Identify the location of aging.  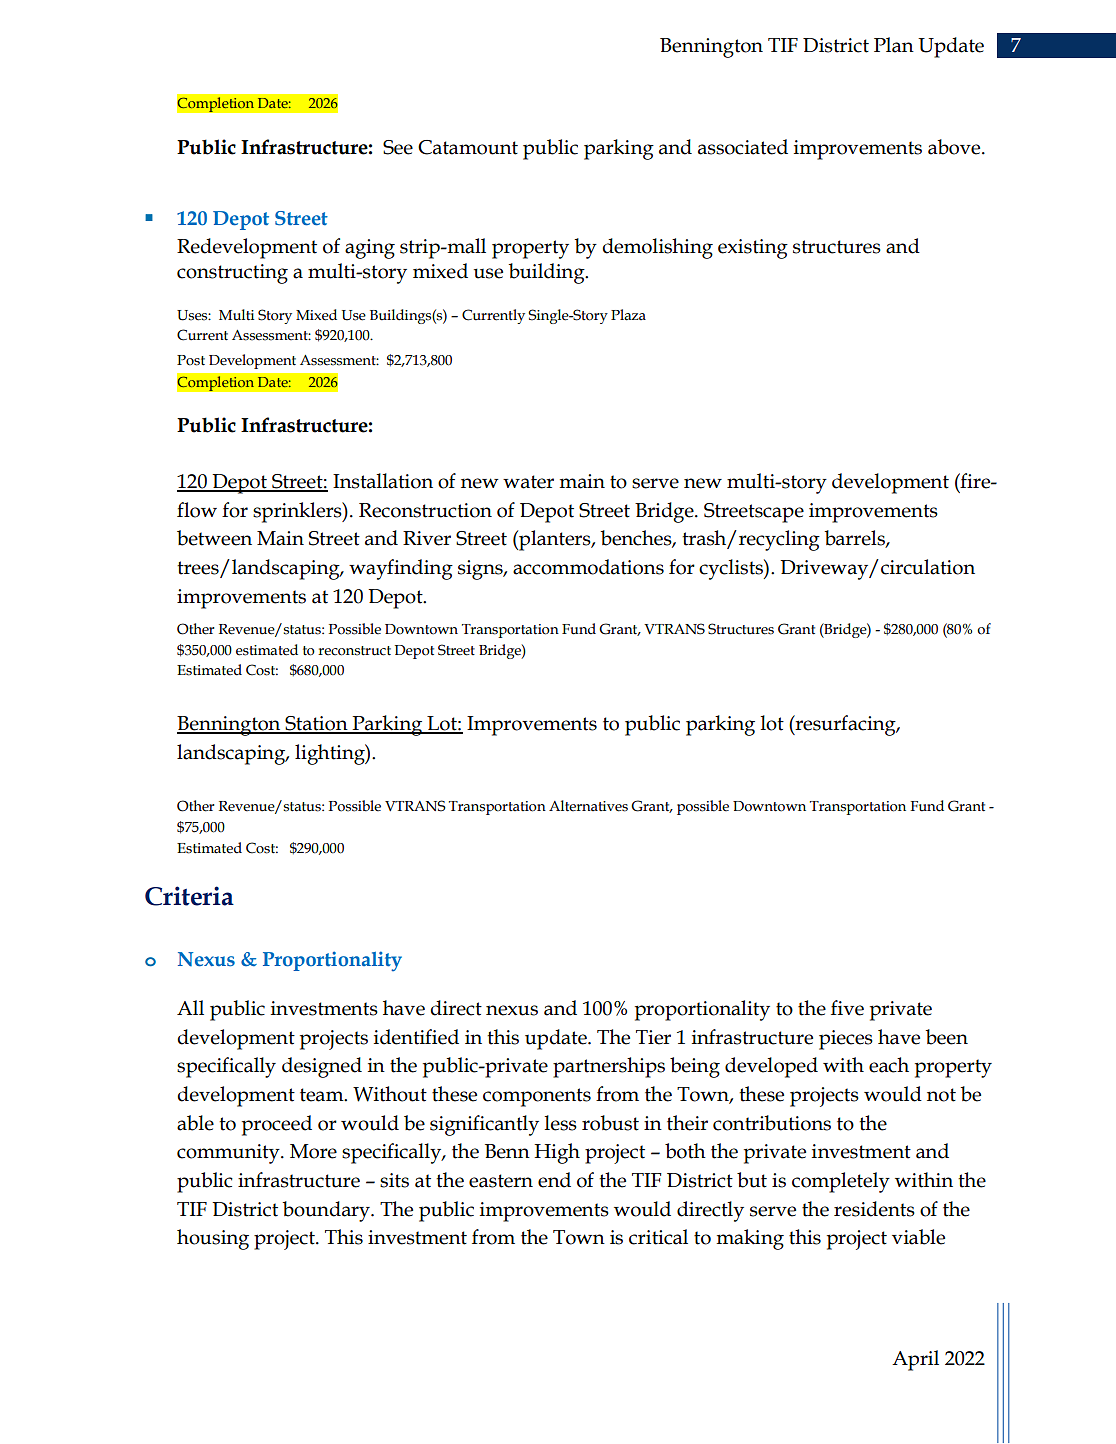
(370, 249).
